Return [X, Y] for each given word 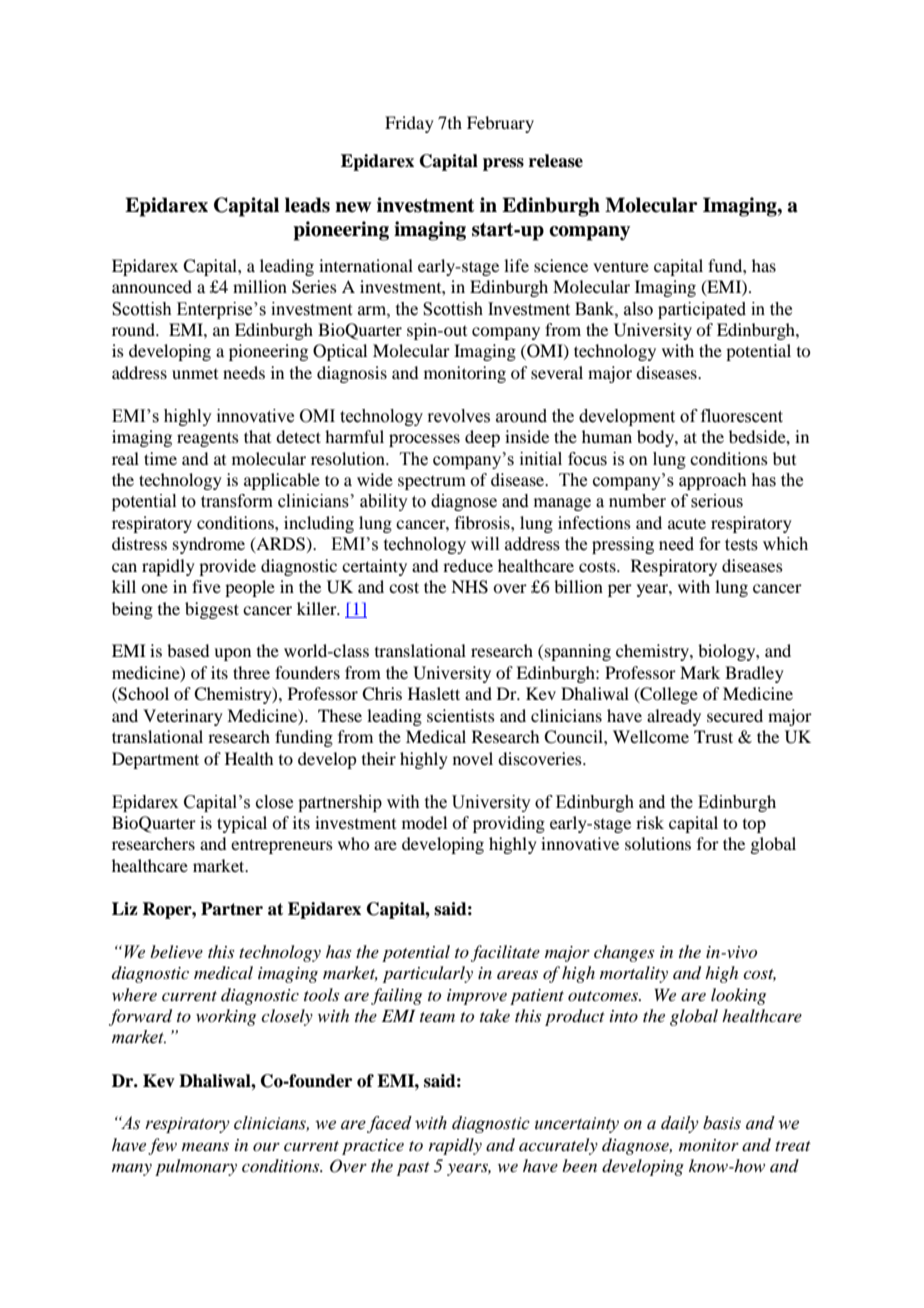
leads [307, 205]
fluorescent [742, 416]
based [188, 650]
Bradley [754, 674]
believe [176, 951]
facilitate [505, 953]
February [500, 124]
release [556, 161]
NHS [469, 587]
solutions [658, 843]
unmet [195, 374]
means [205, 1147]
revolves [458, 416]
